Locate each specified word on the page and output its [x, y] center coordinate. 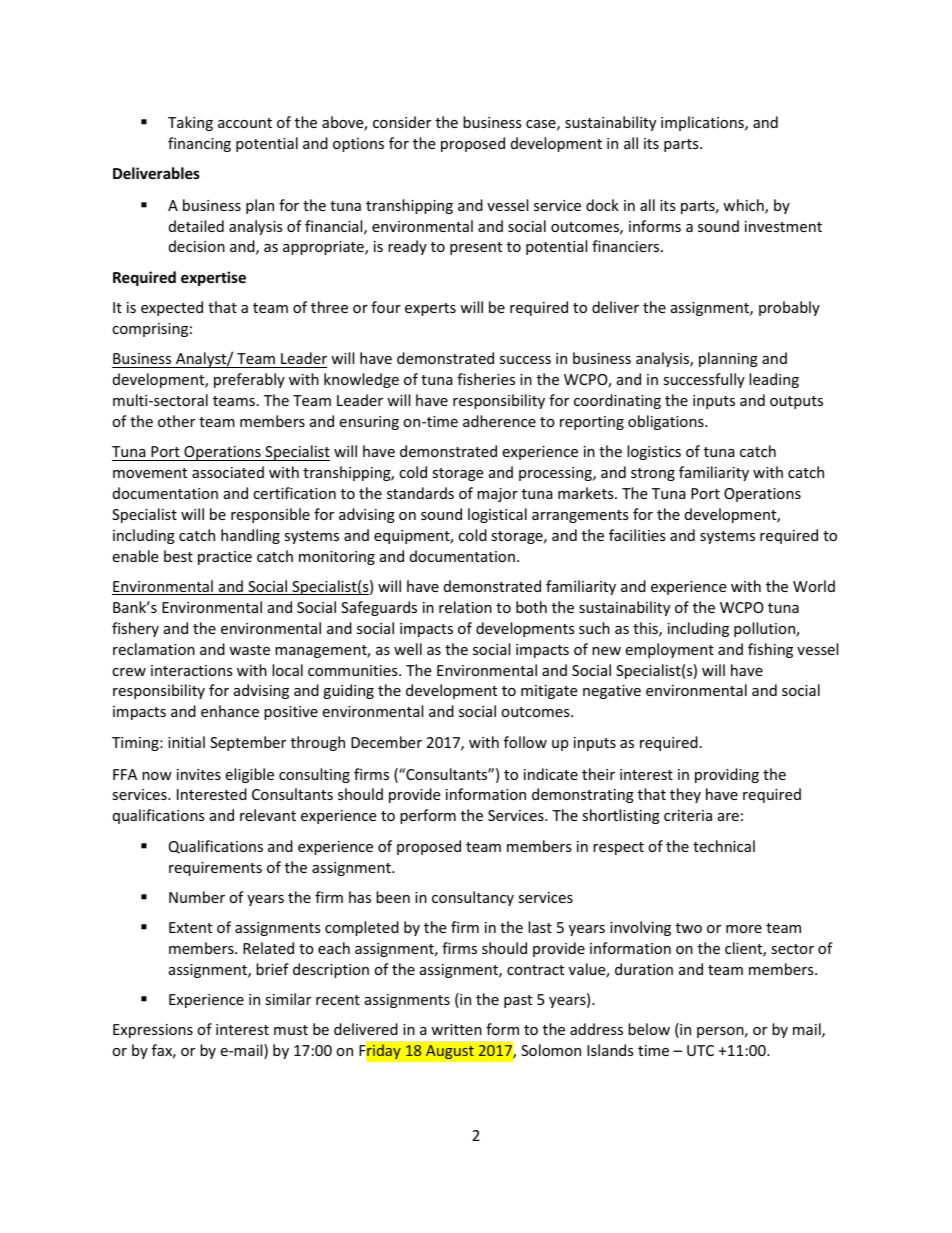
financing [199, 144]
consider [402, 122]
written [456, 1029]
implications [703, 123]
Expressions [153, 1031]
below [649, 1029]
